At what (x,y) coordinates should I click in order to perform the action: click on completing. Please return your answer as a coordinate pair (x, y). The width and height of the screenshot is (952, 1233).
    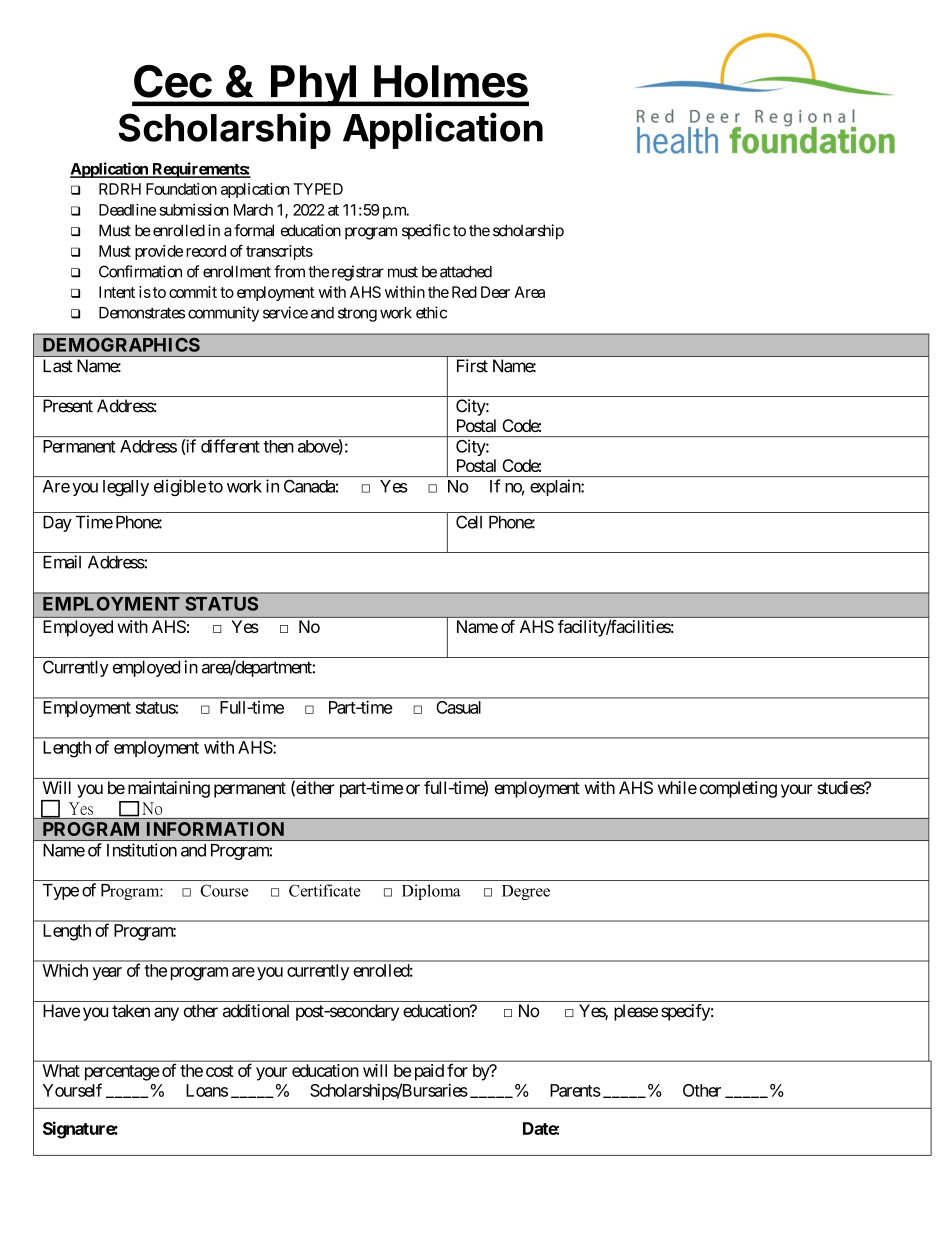
    Looking at the image, I should click on (738, 789).
